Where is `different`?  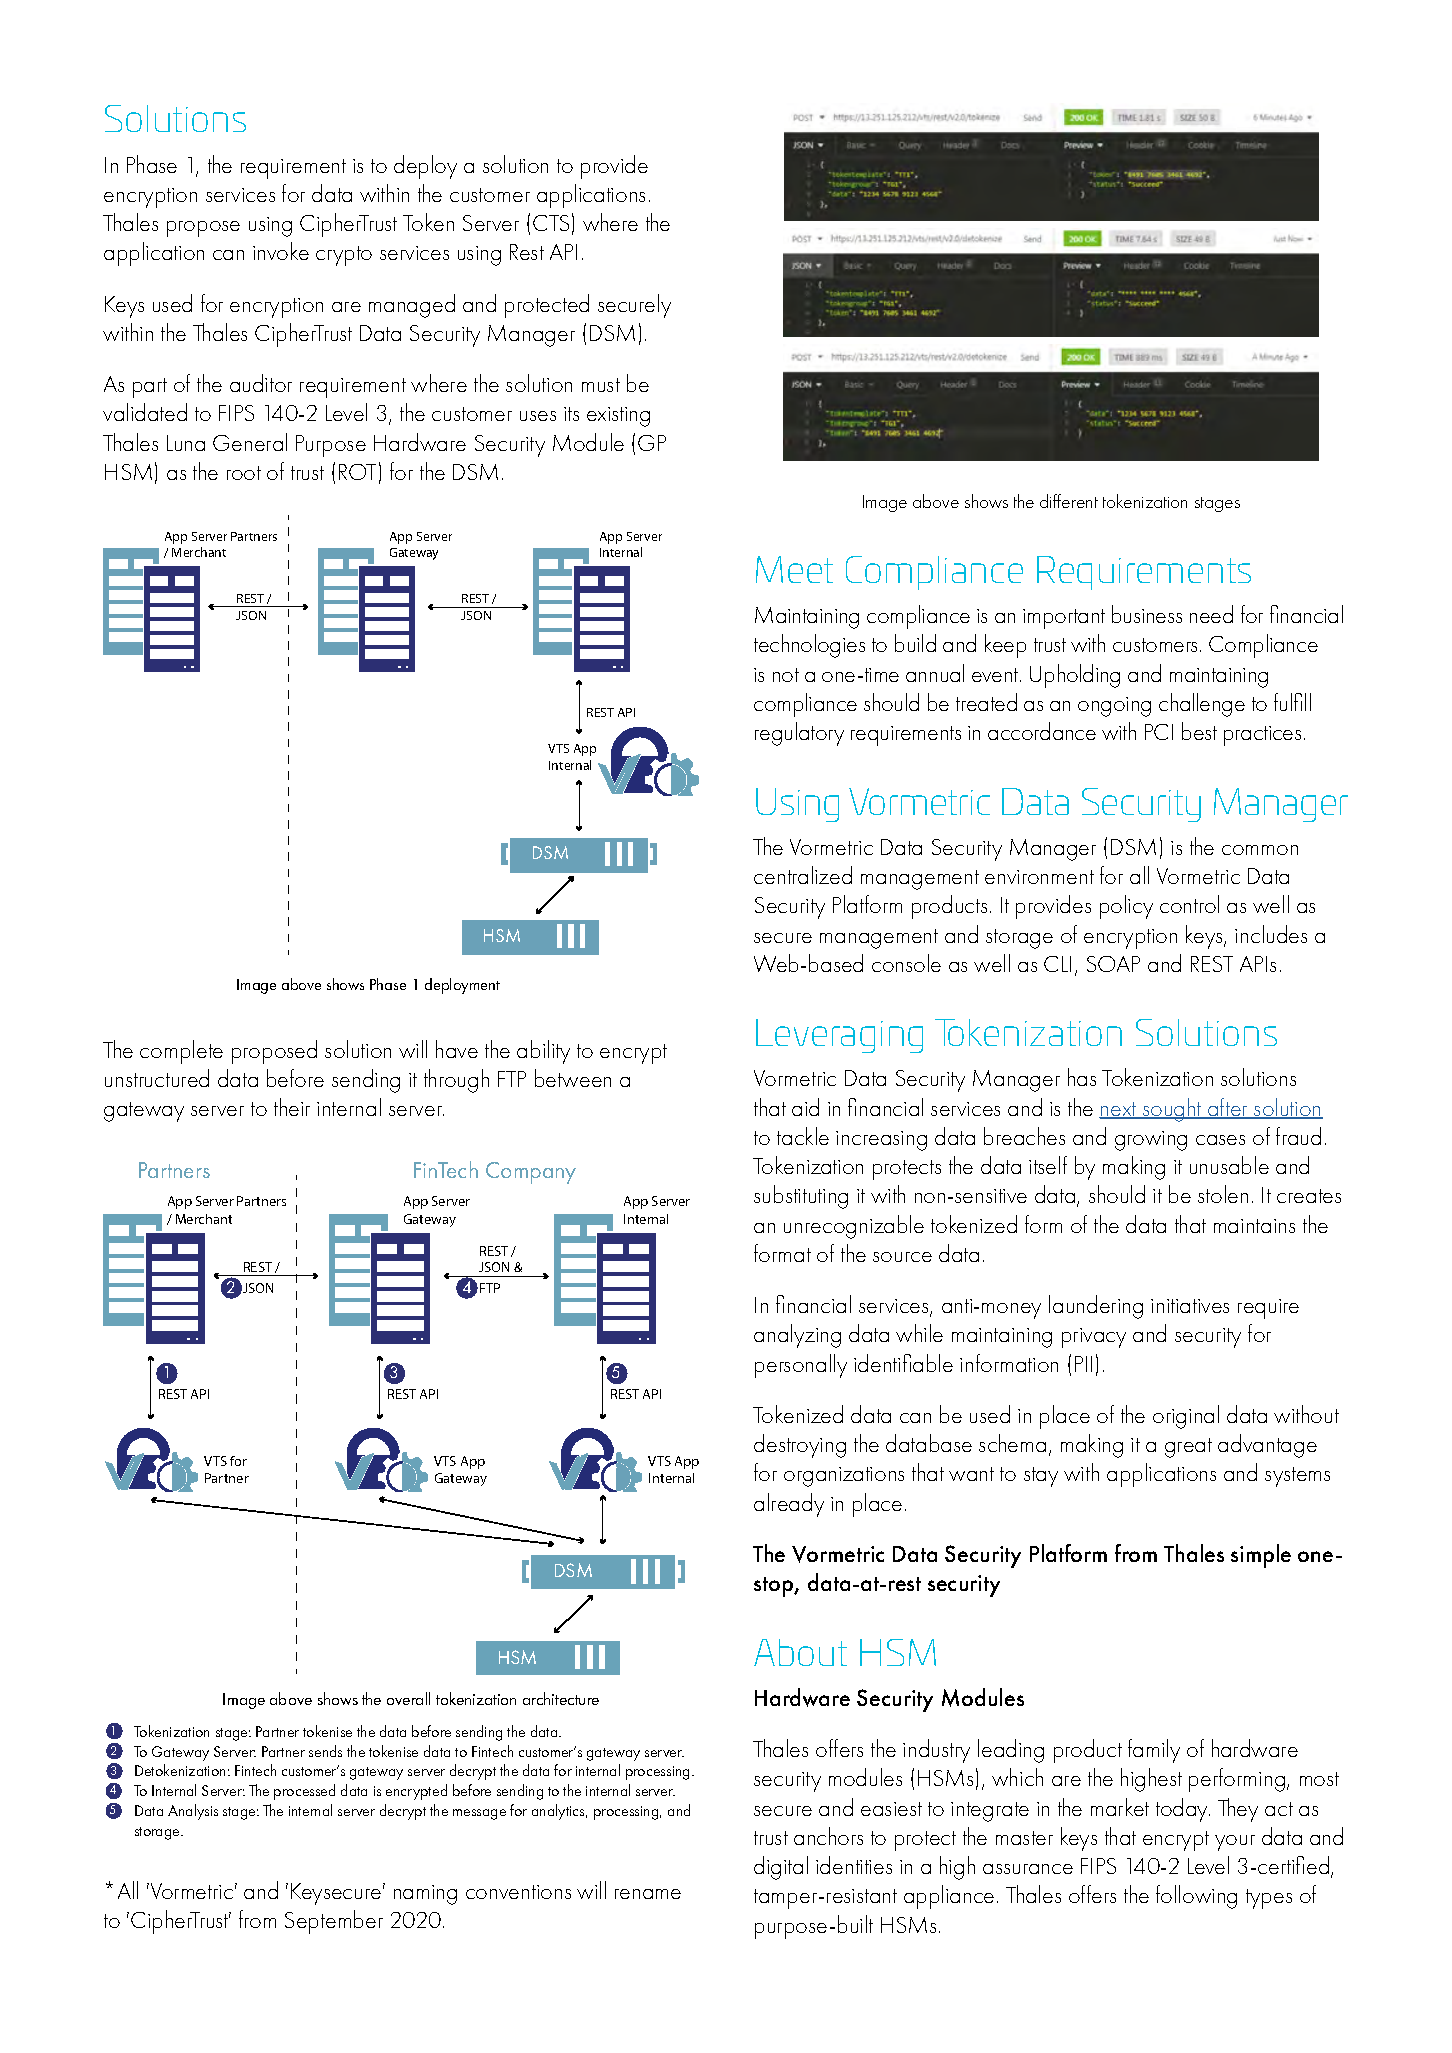
different is located at coordinates (1069, 501).
